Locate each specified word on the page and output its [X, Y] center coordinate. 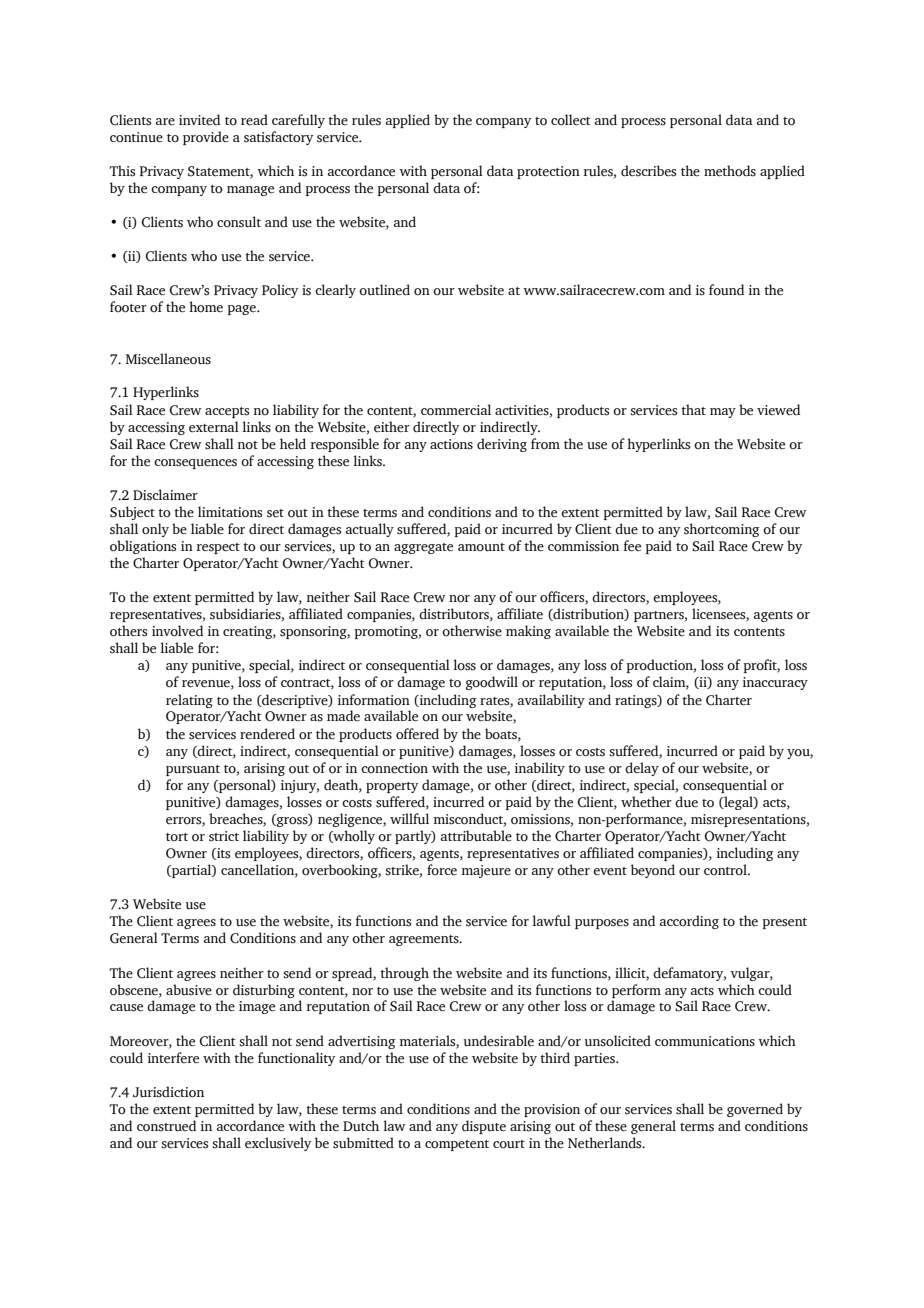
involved [177, 631]
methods [730, 171]
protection [548, 172]
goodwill [492, 683]
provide [206, 138]
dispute [484, 1127]
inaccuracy [775, 683]
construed [166, 1126]
